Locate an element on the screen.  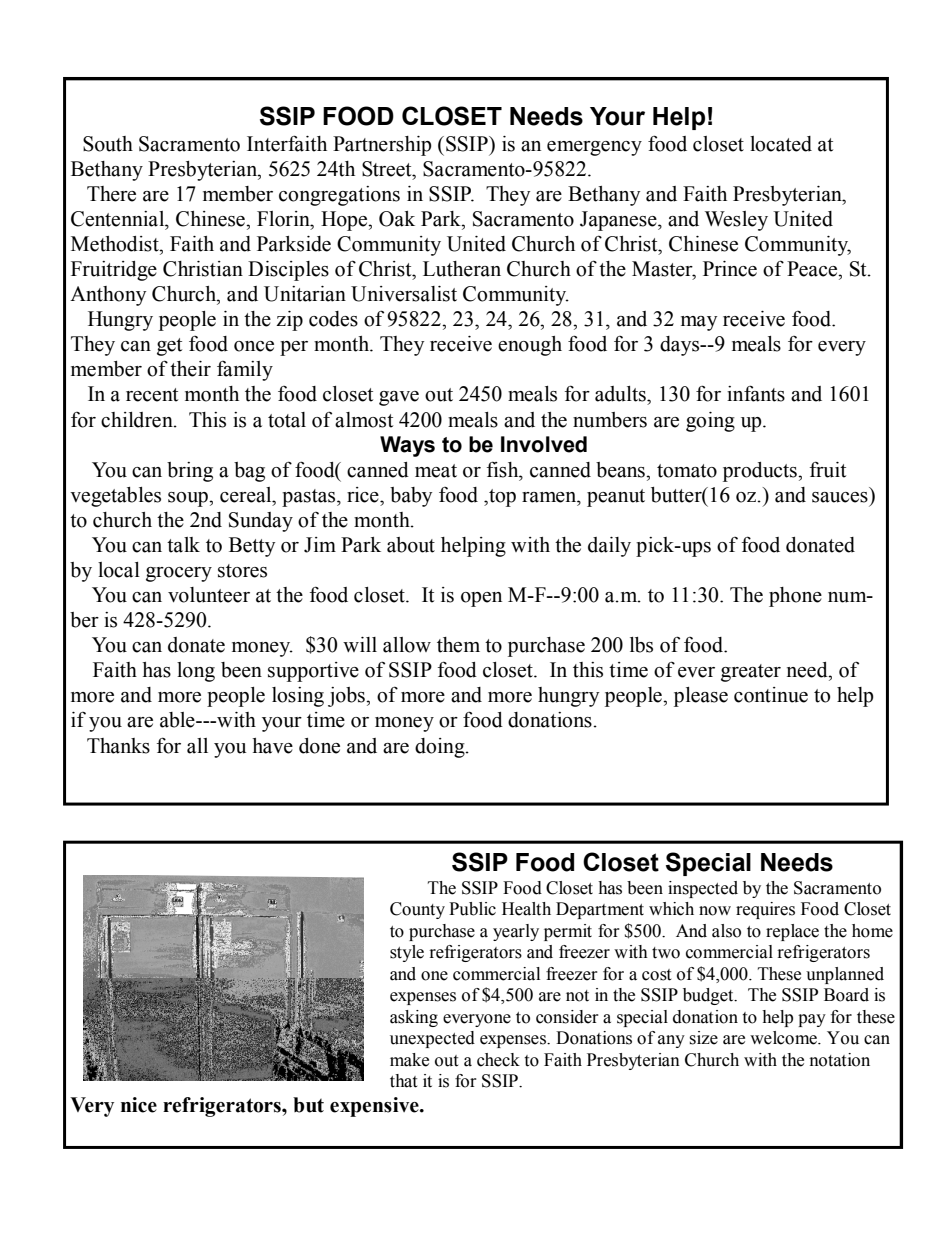
check is located at coordinates (498, 1060).
